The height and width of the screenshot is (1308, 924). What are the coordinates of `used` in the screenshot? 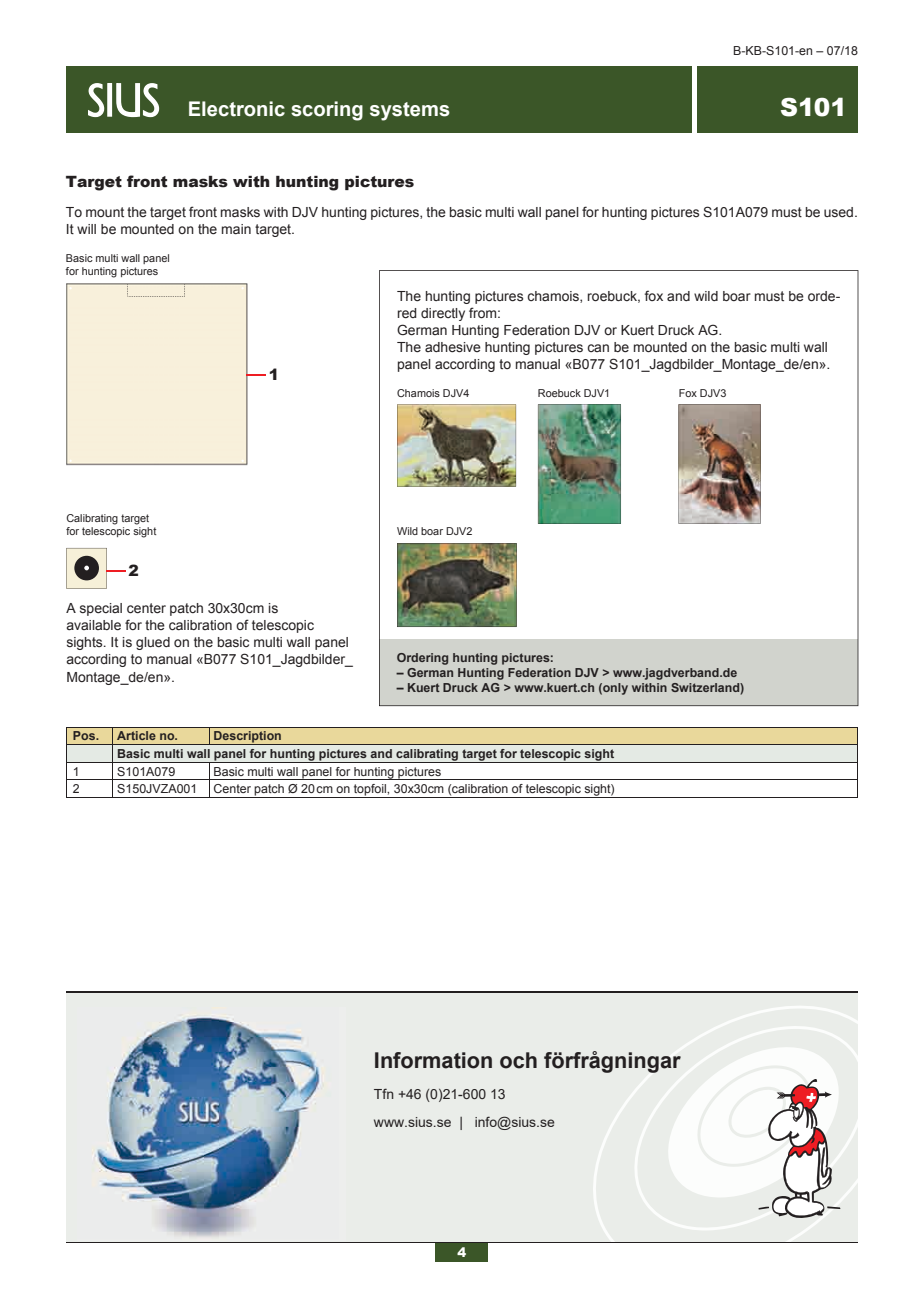 It's located at (840, 212).
